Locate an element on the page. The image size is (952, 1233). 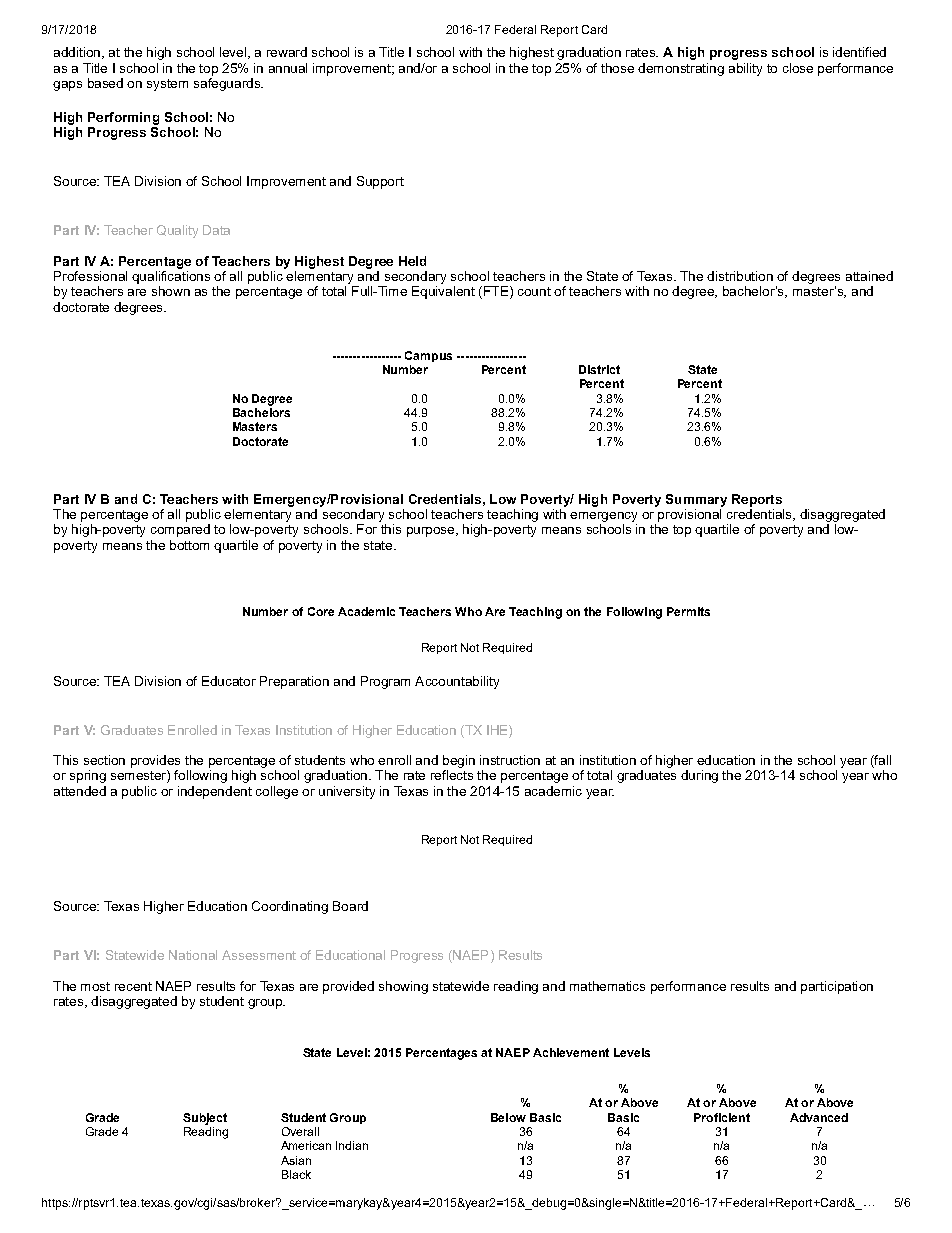
Subject is located at coordinates (205, 1119).
